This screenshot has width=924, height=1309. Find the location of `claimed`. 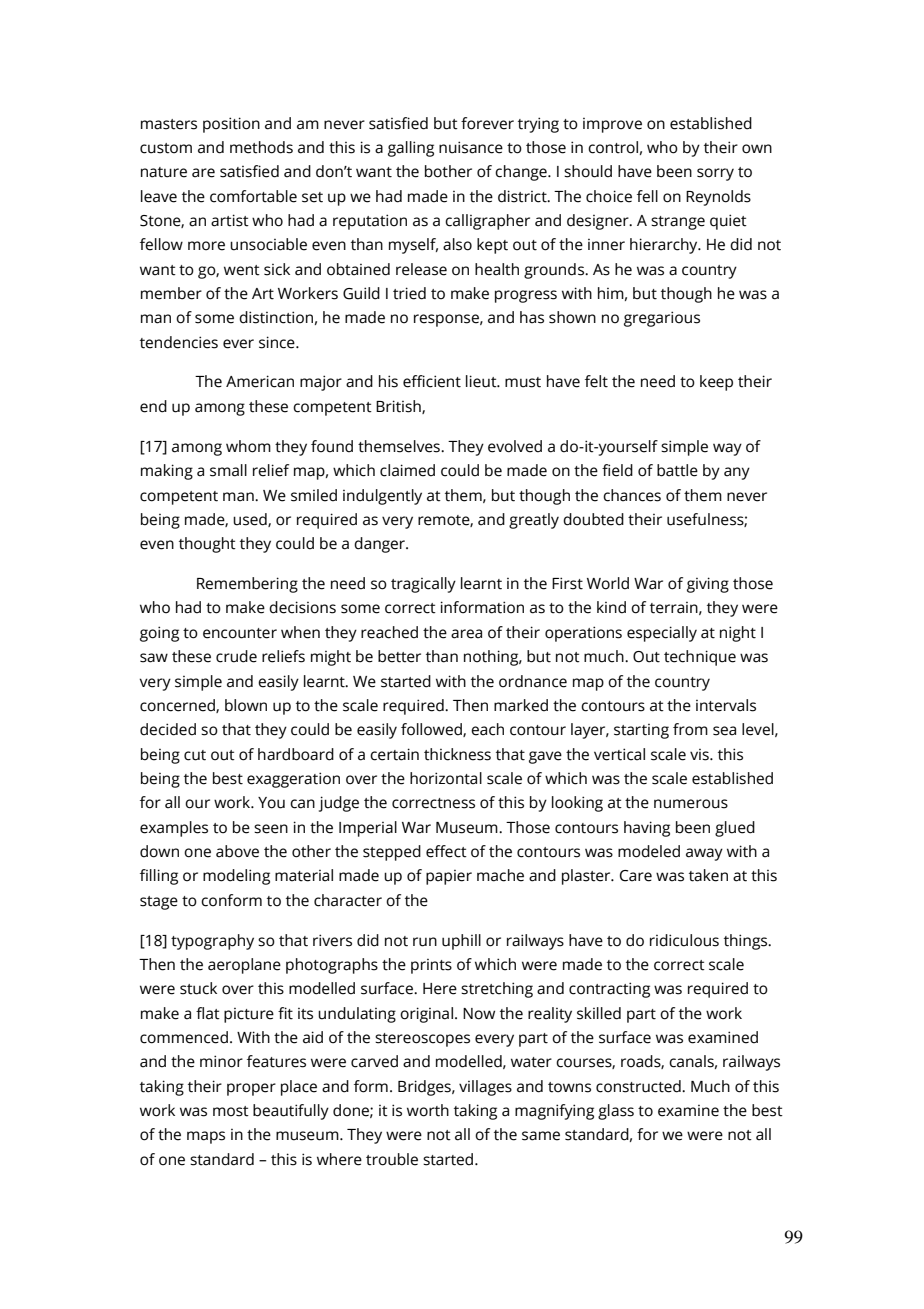

claimed is located at coordinates (407, 470).
